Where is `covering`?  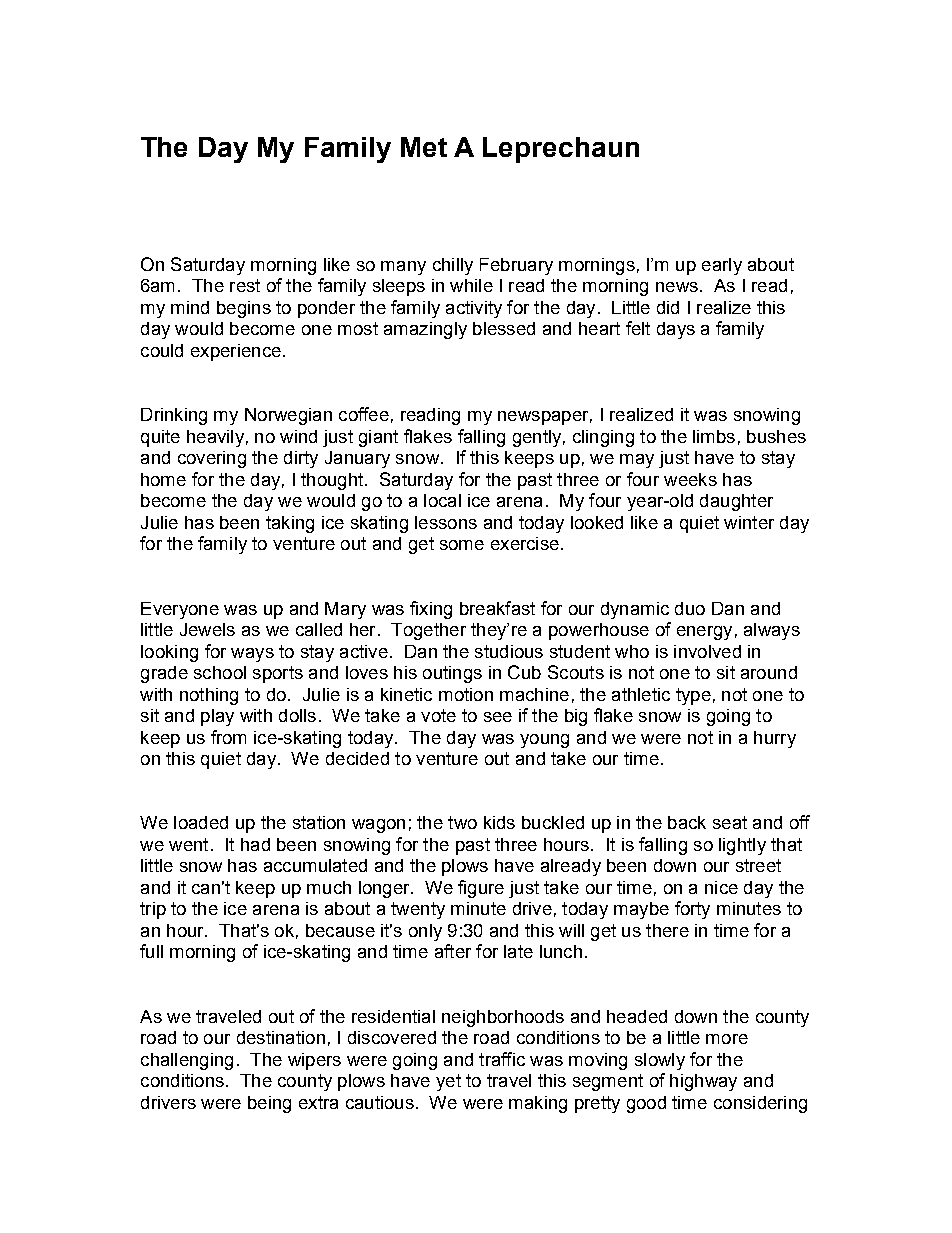 covering is located at coordinates (212, 459).
